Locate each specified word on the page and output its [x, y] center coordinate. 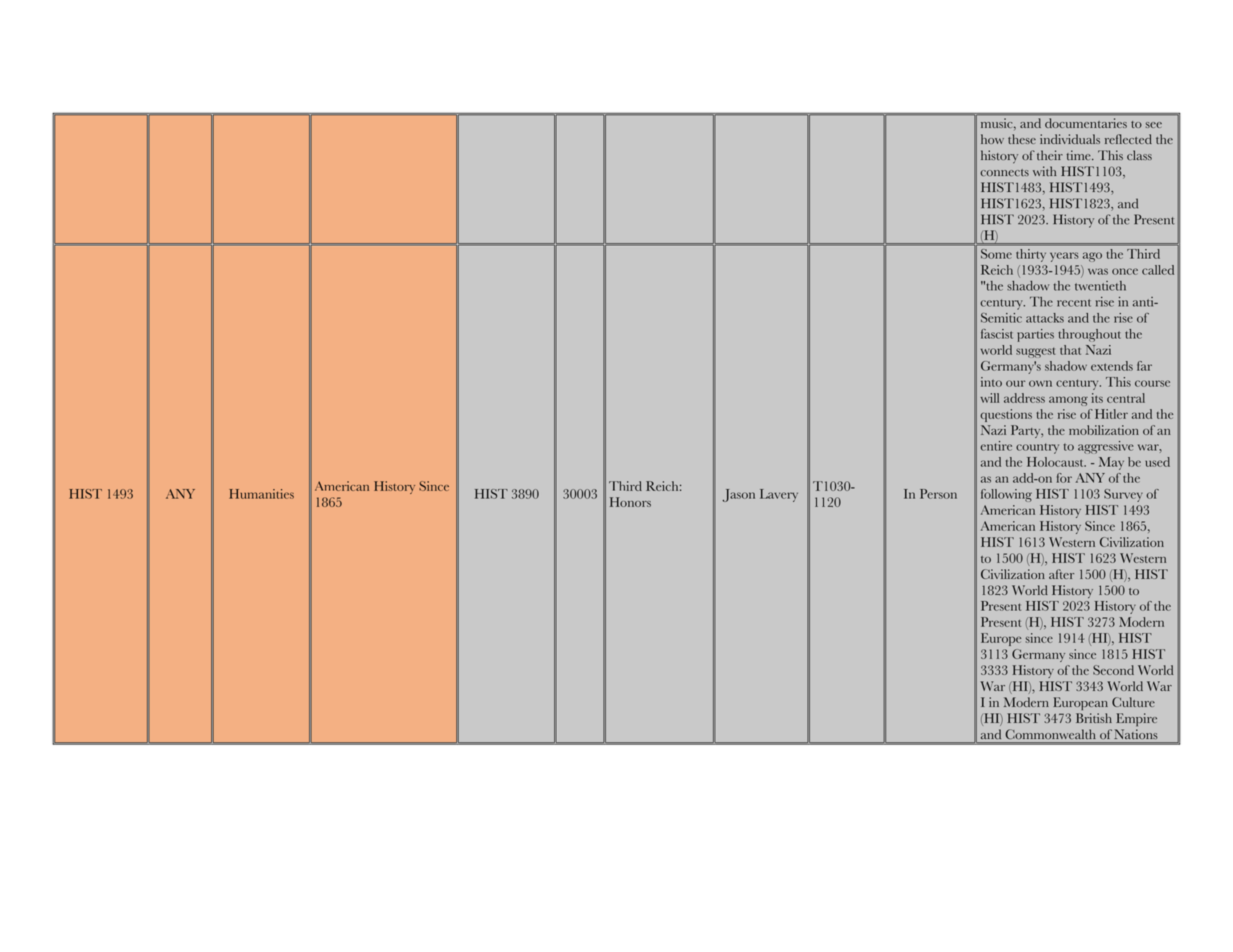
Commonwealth [1050, 734]
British [1094, 718]
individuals [1070, 139]
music [997, 123]
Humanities [261, 494]
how [992, 139]
